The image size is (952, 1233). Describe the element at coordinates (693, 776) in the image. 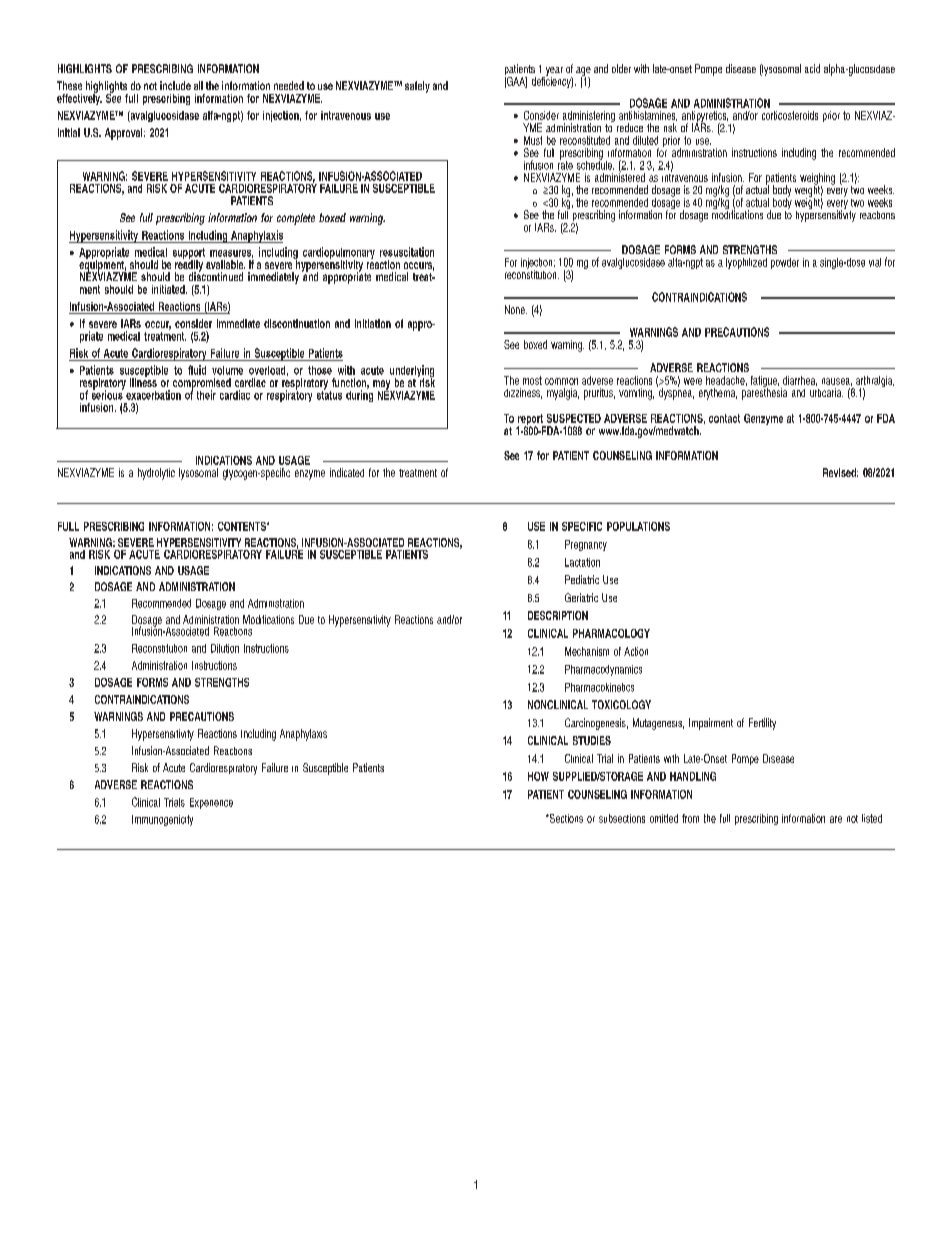

I see `HANDLING` at that location.
